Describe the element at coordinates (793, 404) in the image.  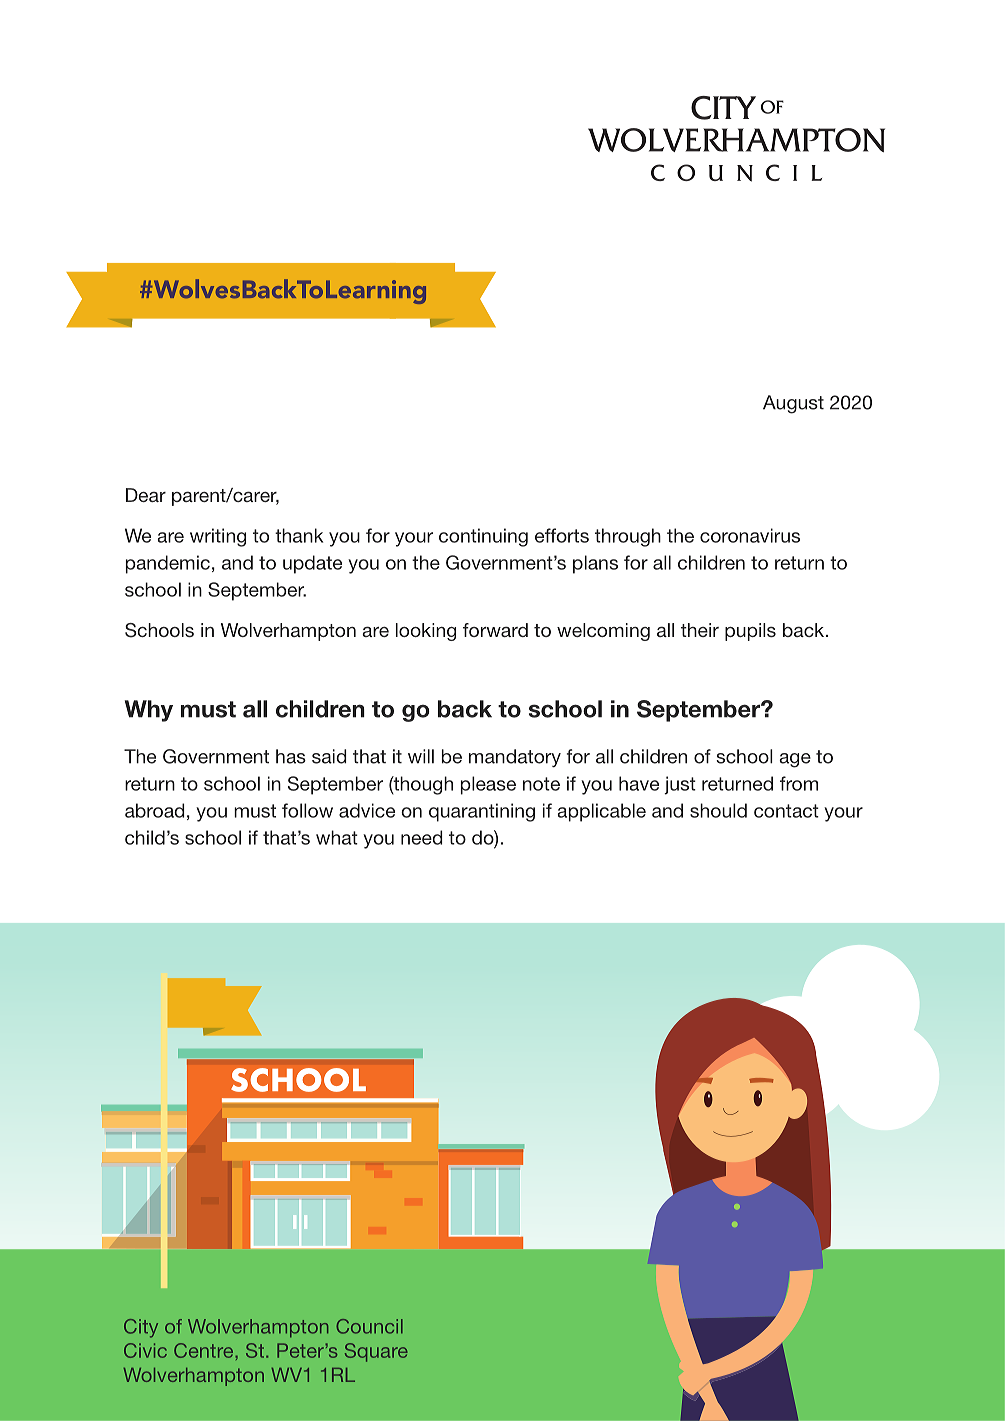
I see `August` at that location.
